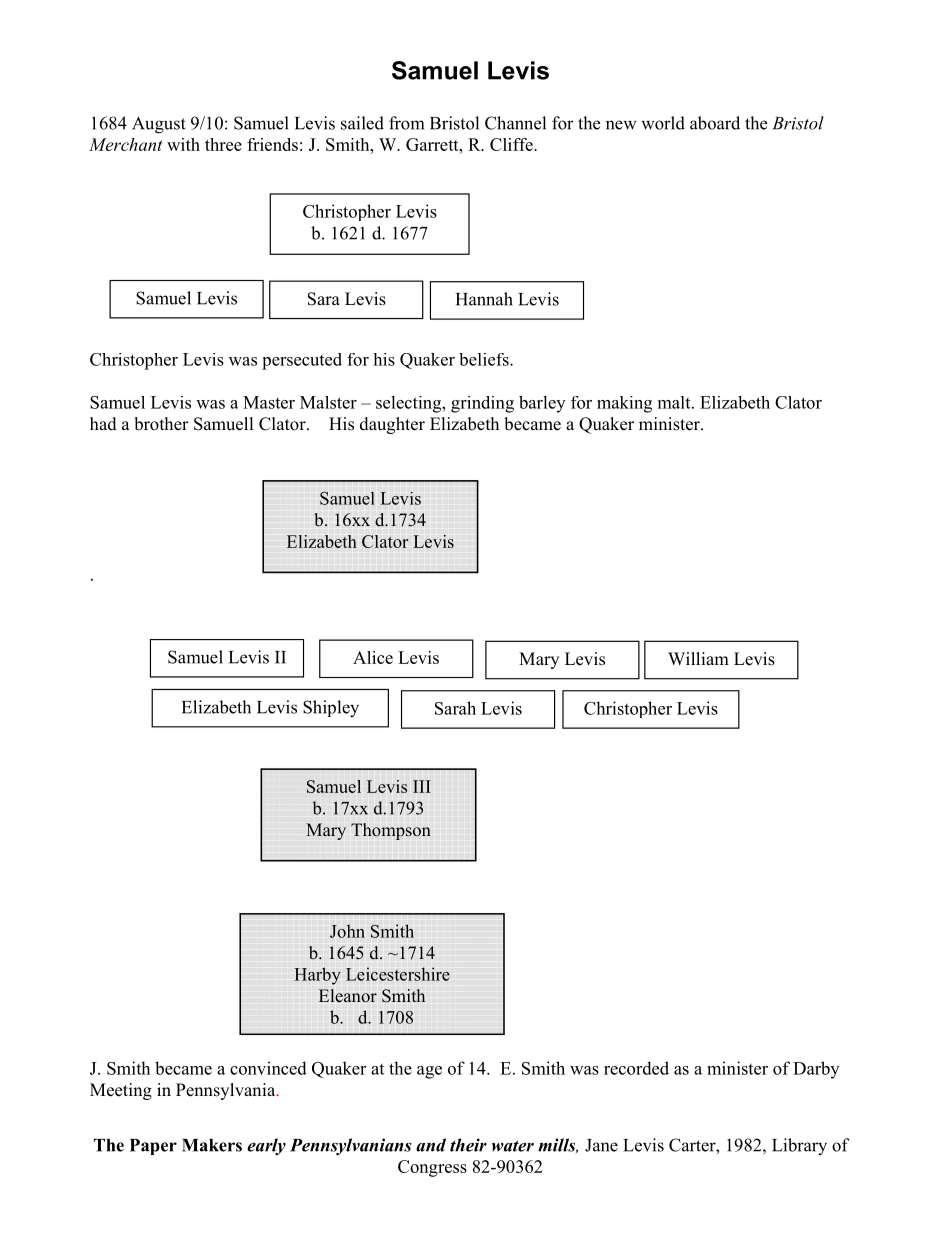 The width and height of the screenshot is (952, 1233). What do you see at coordinates (698, 658) in the screenshot?
I see `William` at bounding box center [698, 658].
